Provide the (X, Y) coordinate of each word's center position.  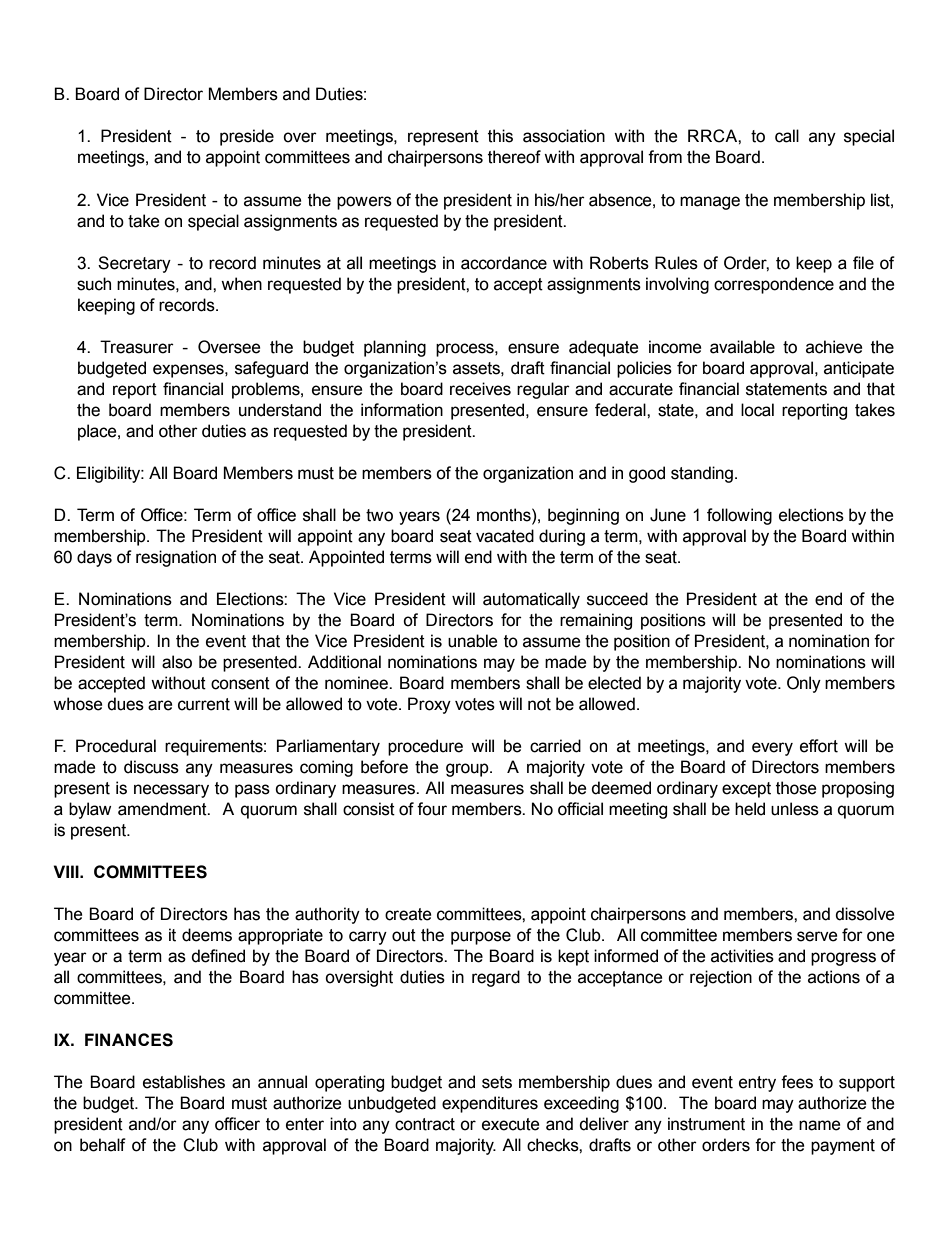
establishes (184, 1082)
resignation (176, 558)
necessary (171, 791)
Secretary (134, 264)
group (468, 770)
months (505, 515)
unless (795, 809)
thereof (514, 157)
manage (710, 203)
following (739, 516)
